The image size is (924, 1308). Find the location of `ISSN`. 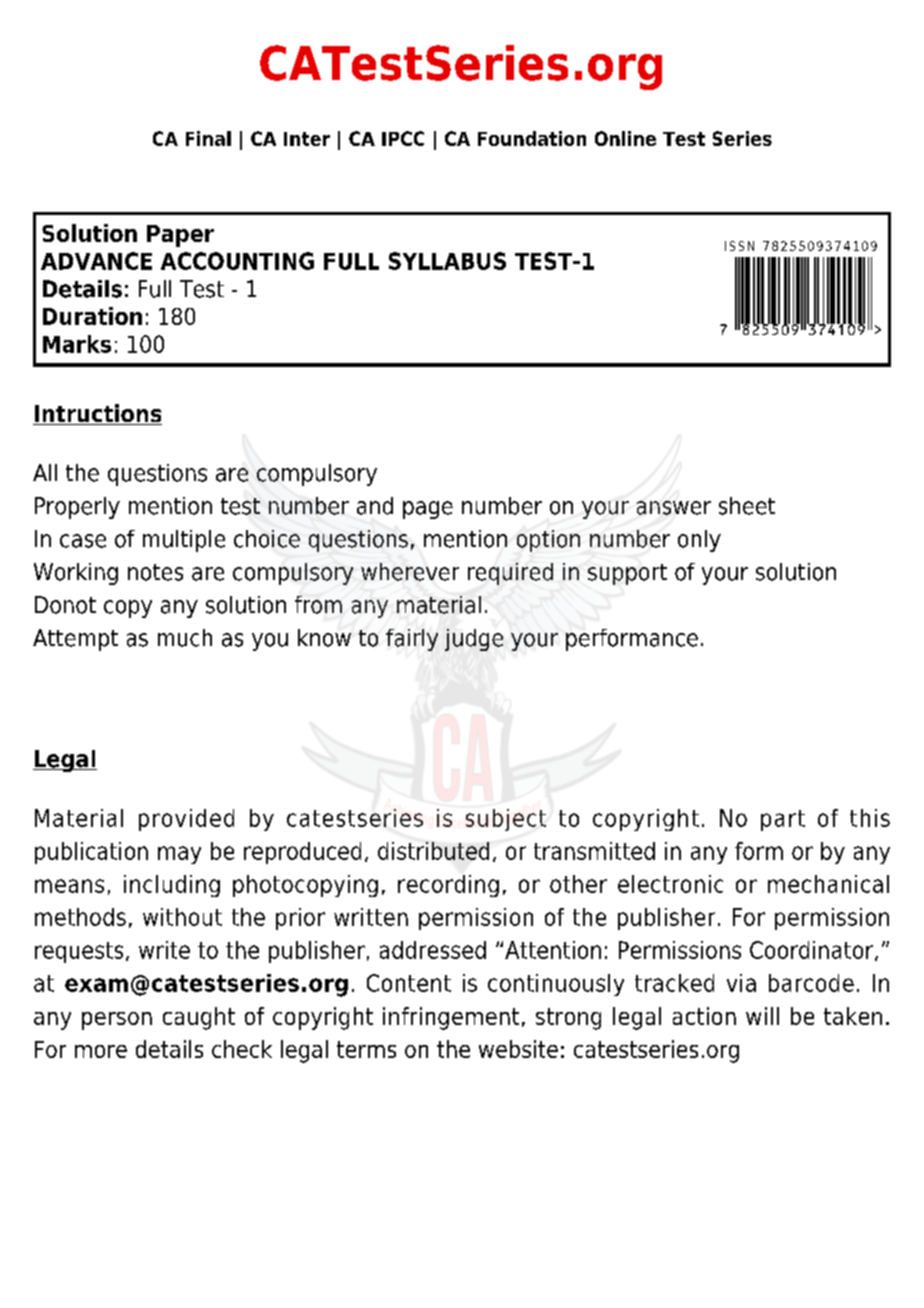

ISSN is located at coordinates (739, 246).
